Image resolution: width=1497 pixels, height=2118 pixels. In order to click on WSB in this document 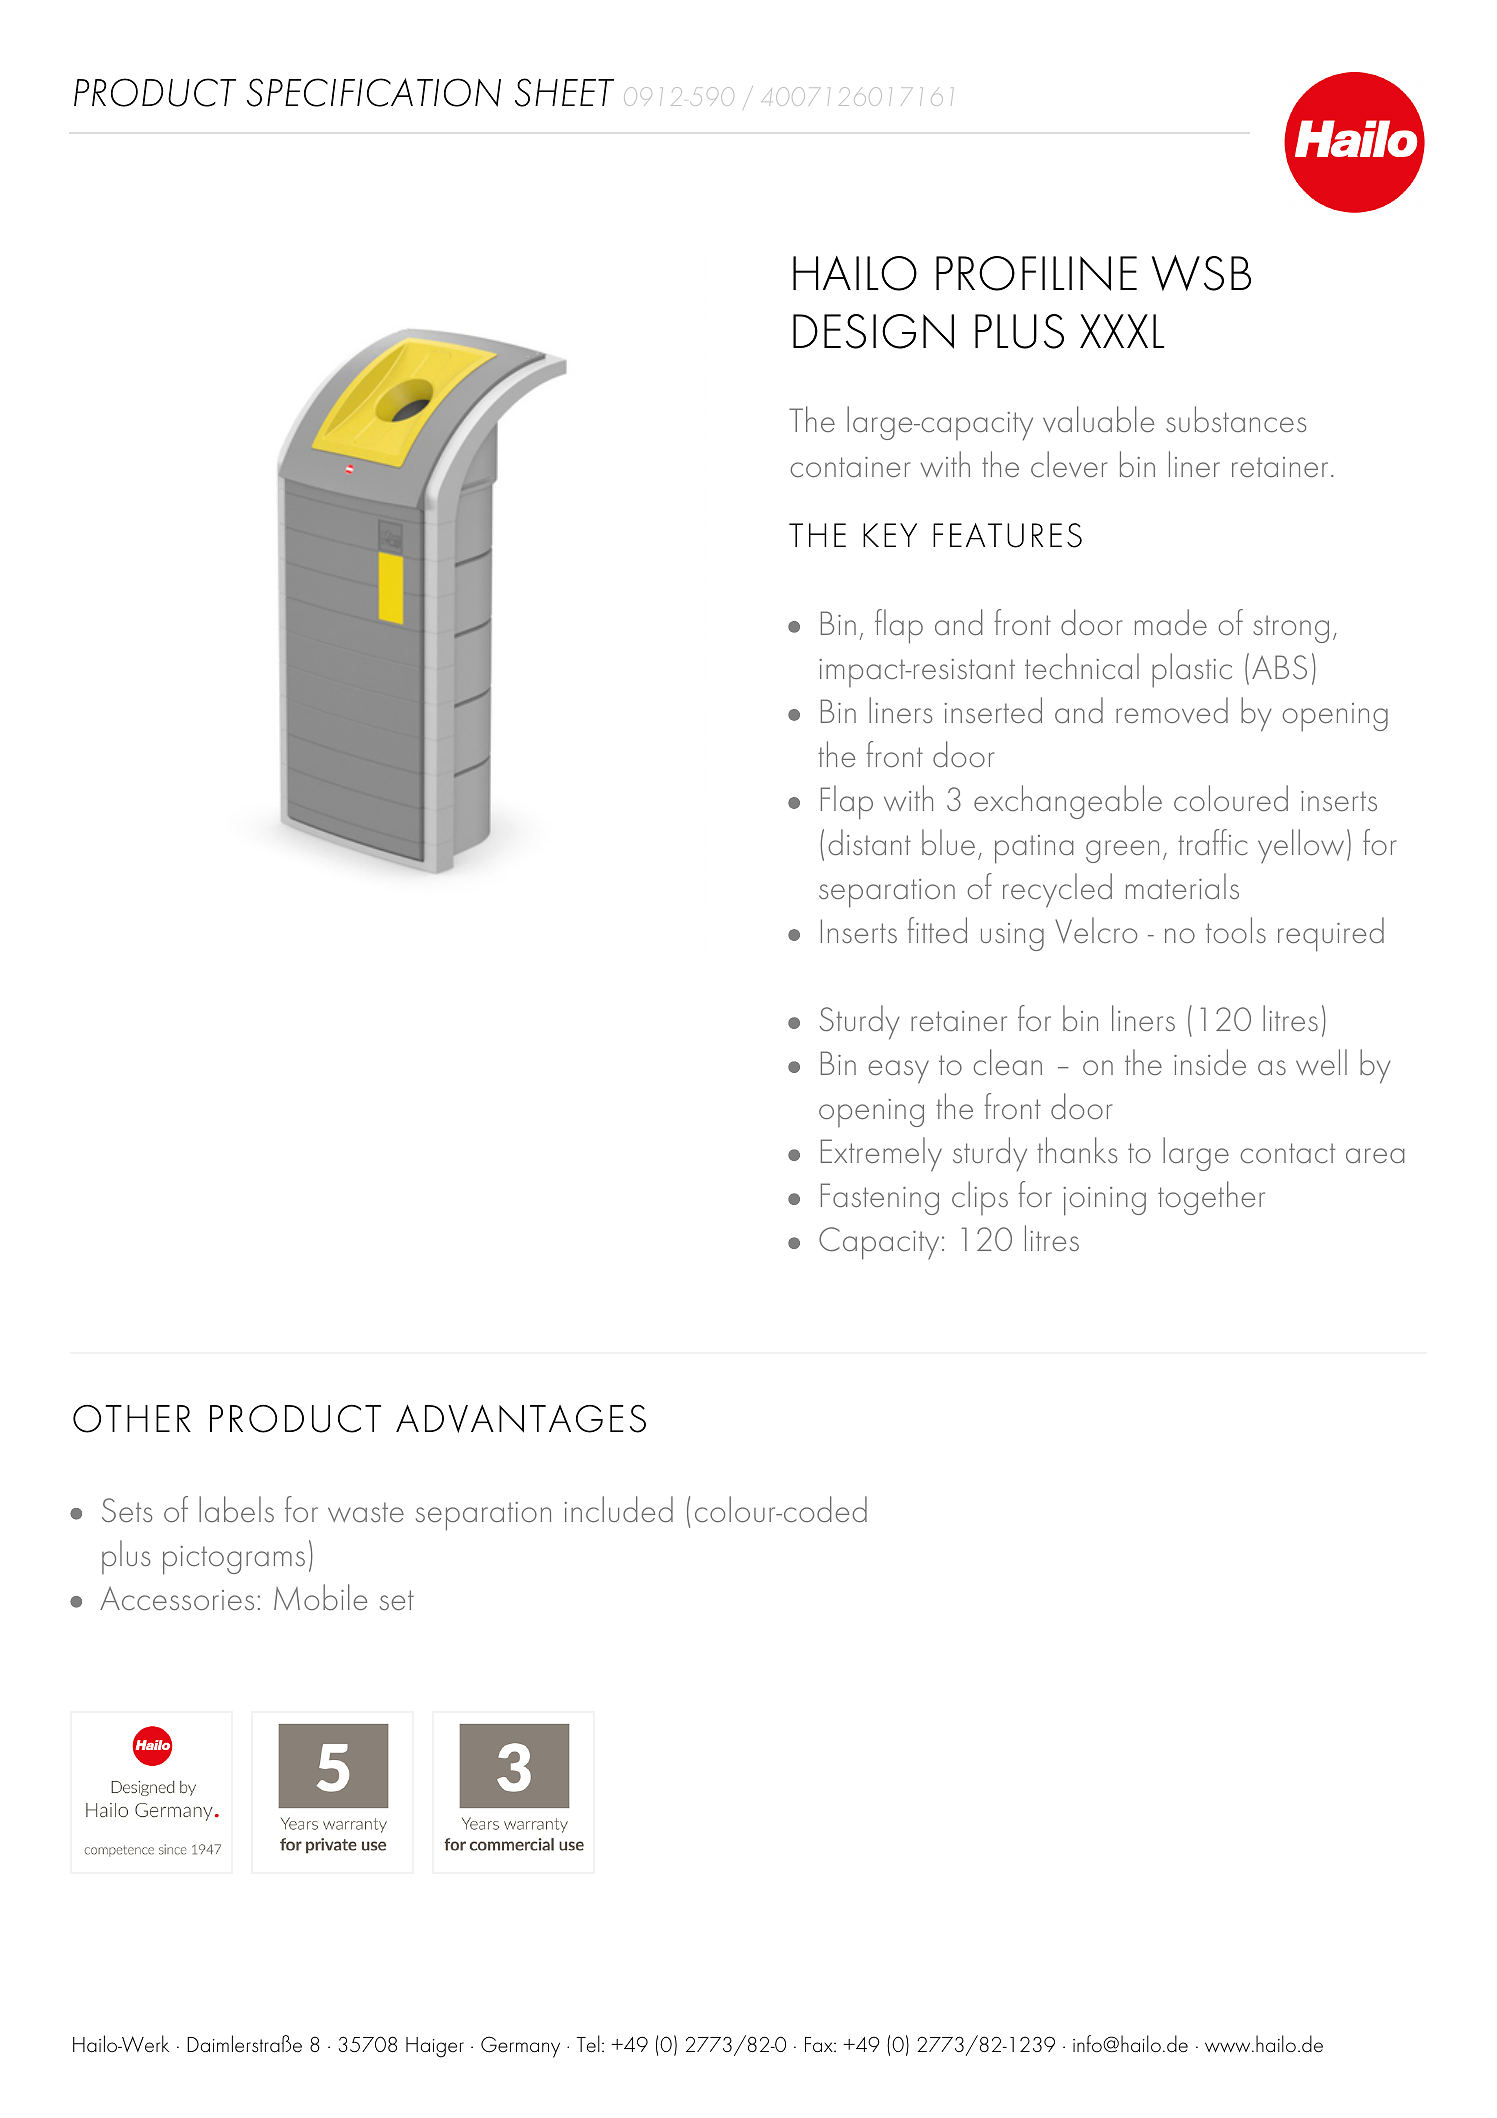, I will do `click(1201, 273)`.
